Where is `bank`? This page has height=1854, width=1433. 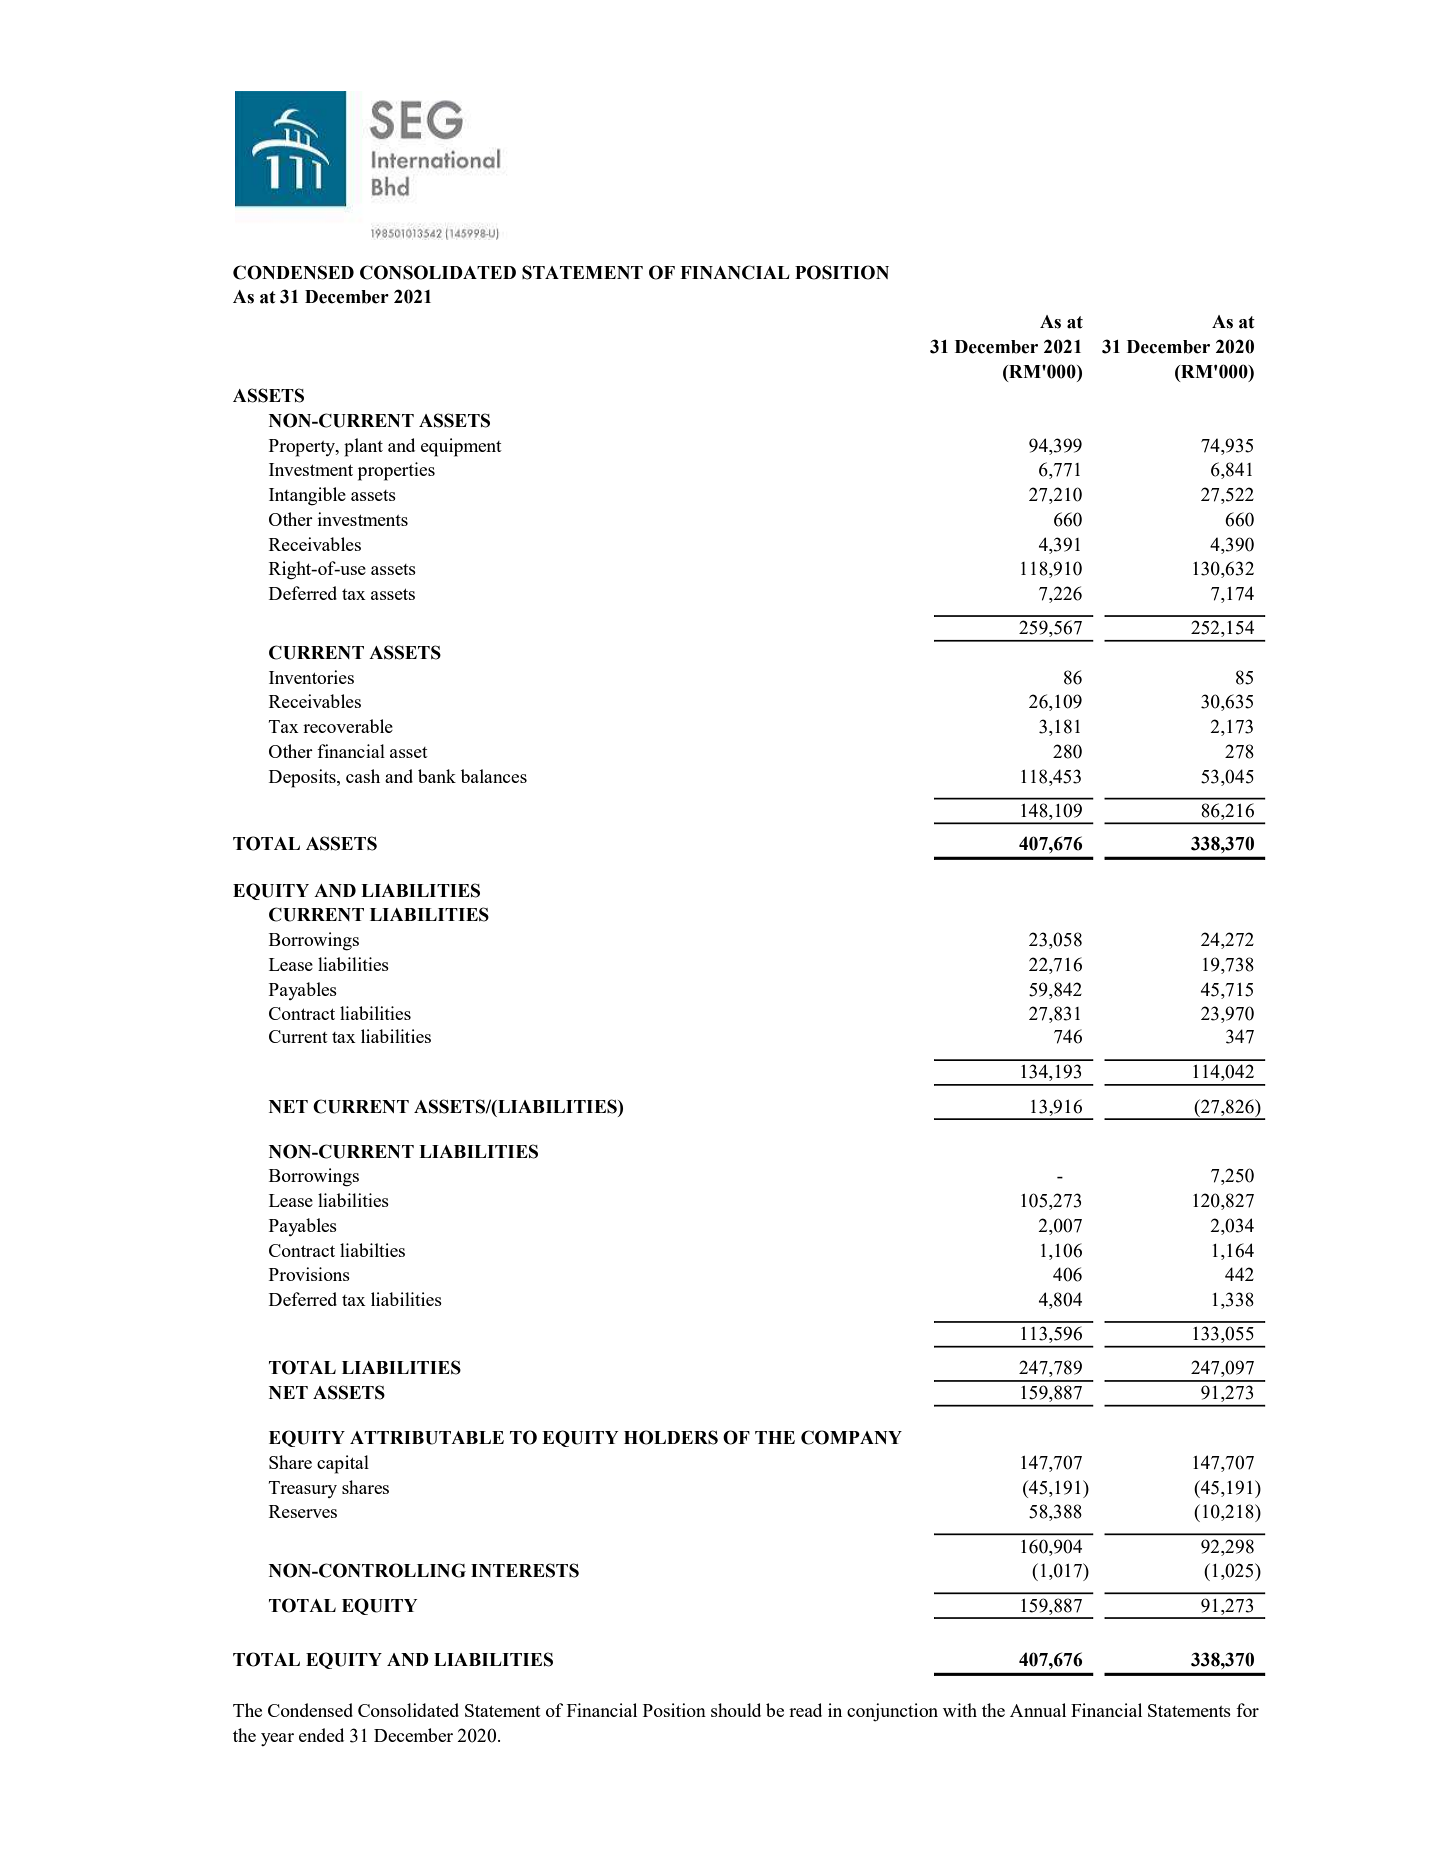
bank is located at coordinates (437, 776).
